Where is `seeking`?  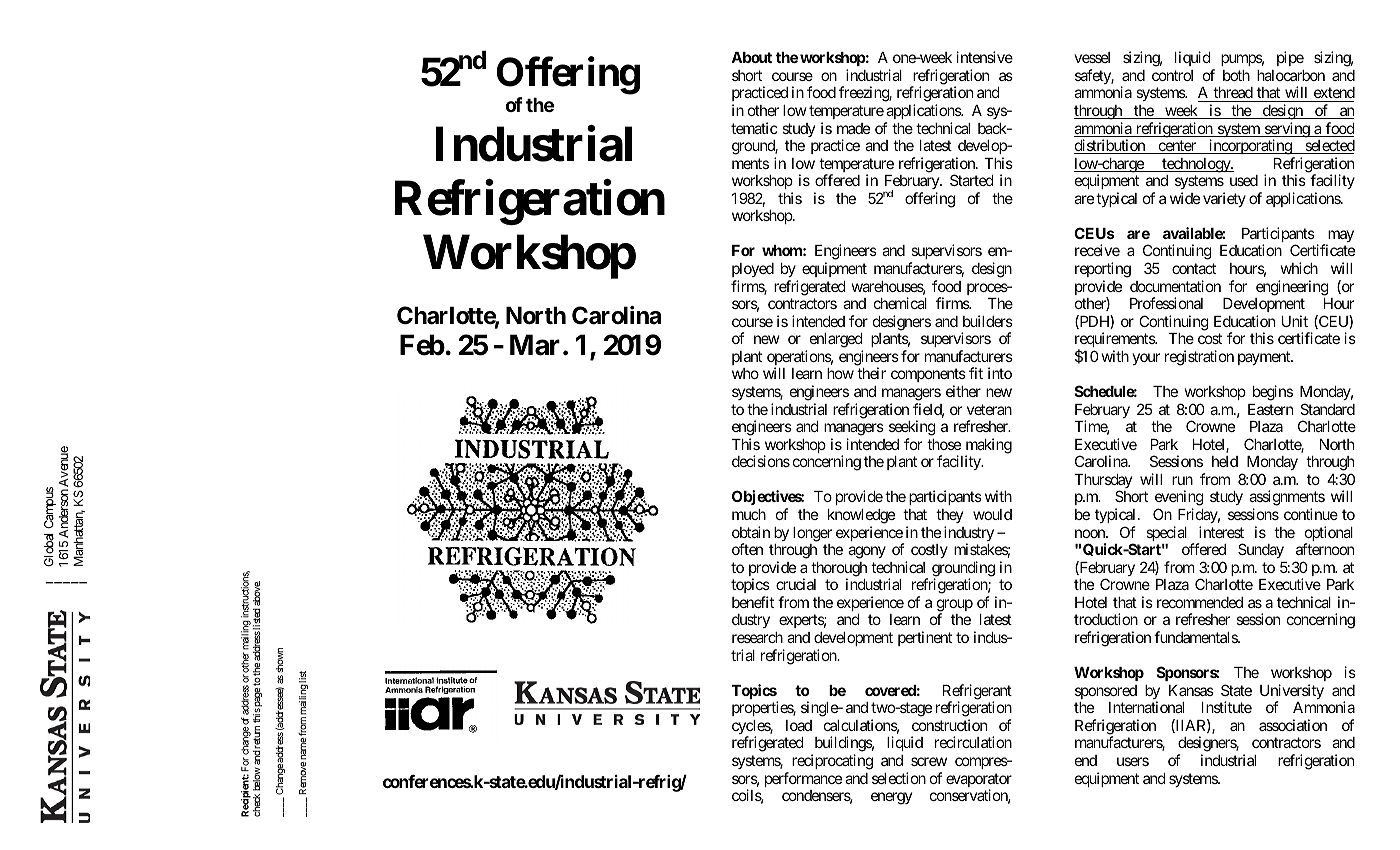 seeking is located at coordinates (912, 429).
